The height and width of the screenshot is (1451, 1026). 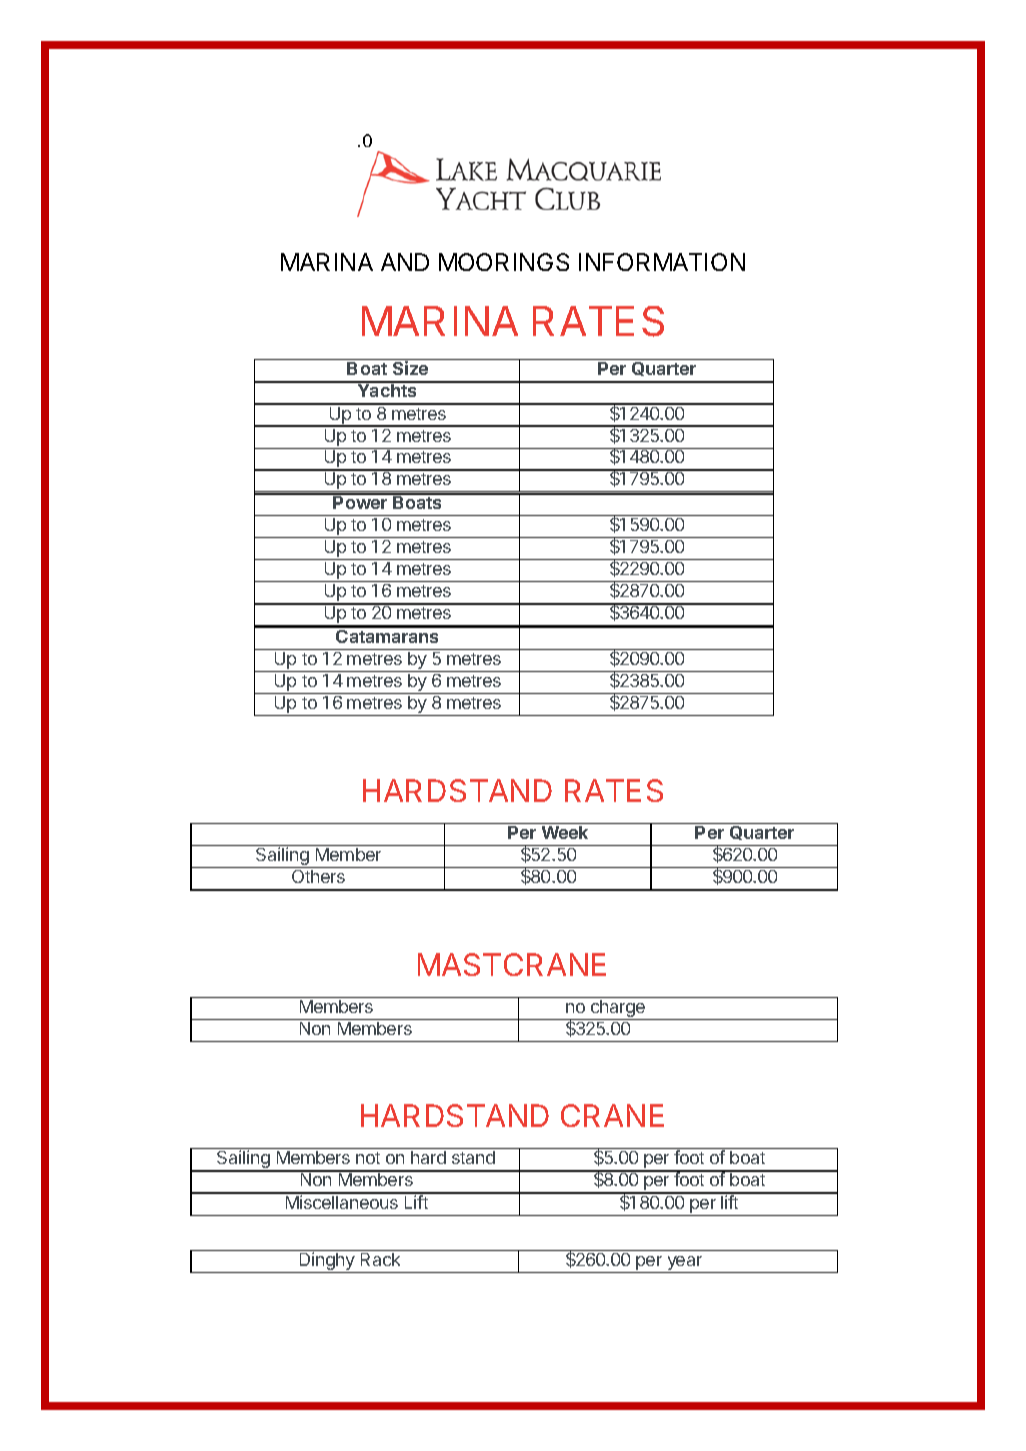 I want to click on not, so click(x=368, y=1158).
